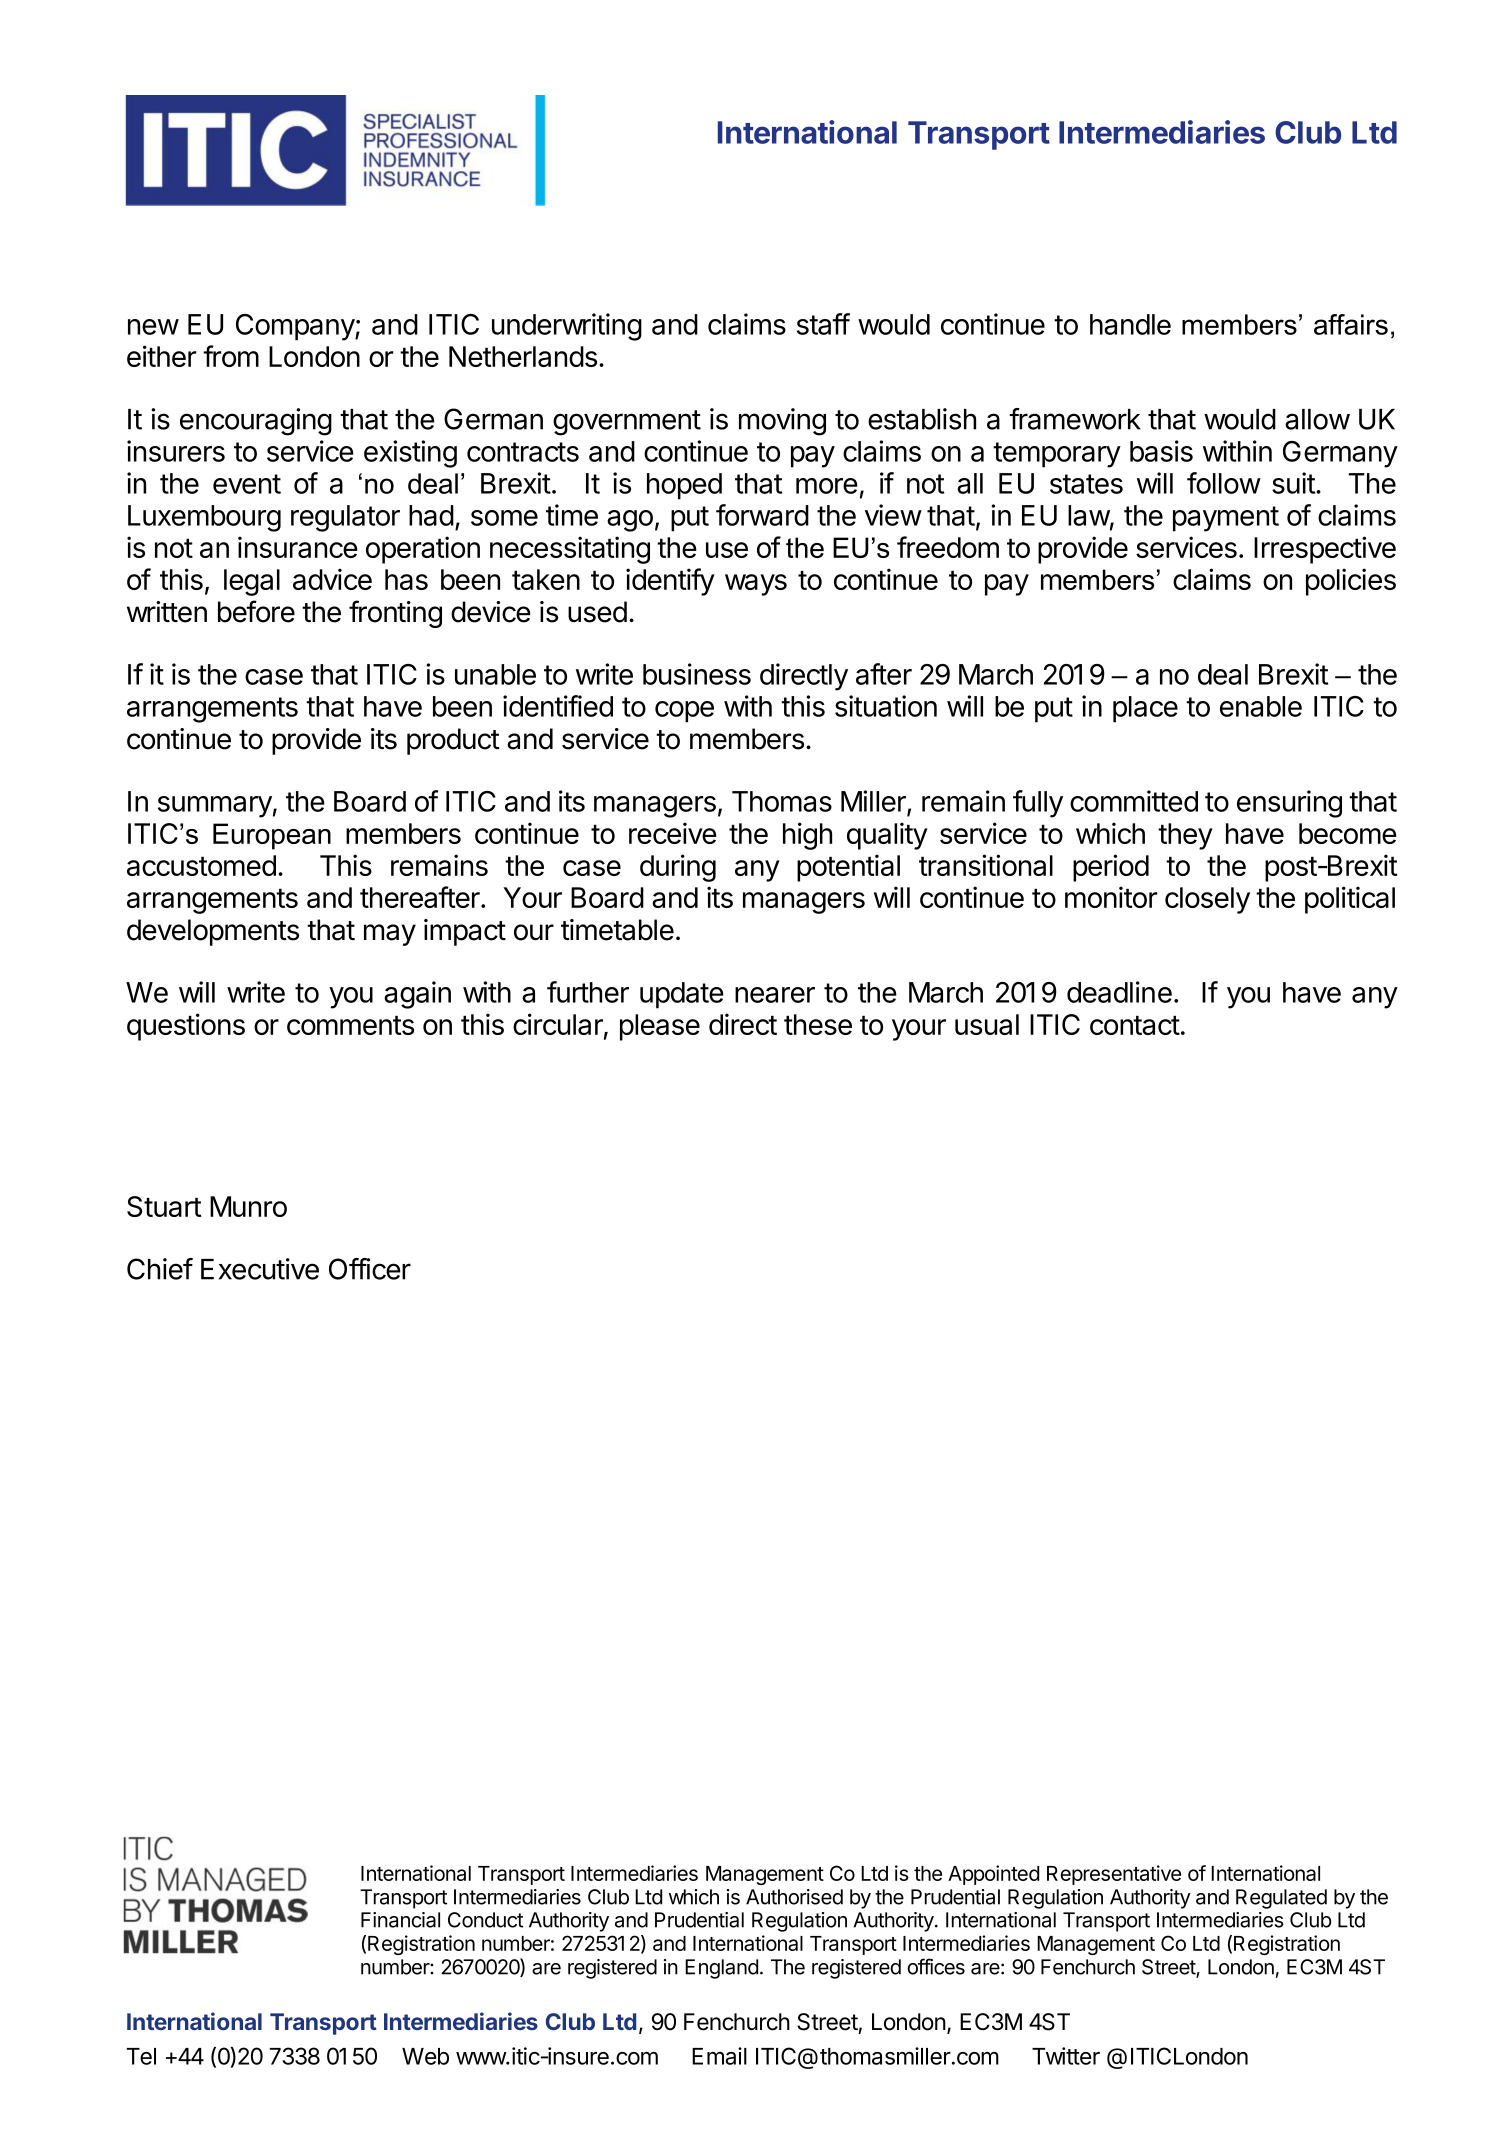 This screenshot has height=2135, width=1511. Describe the element at coordinates (400, 1920) in the screenshot. I see `Financial` at that location.
